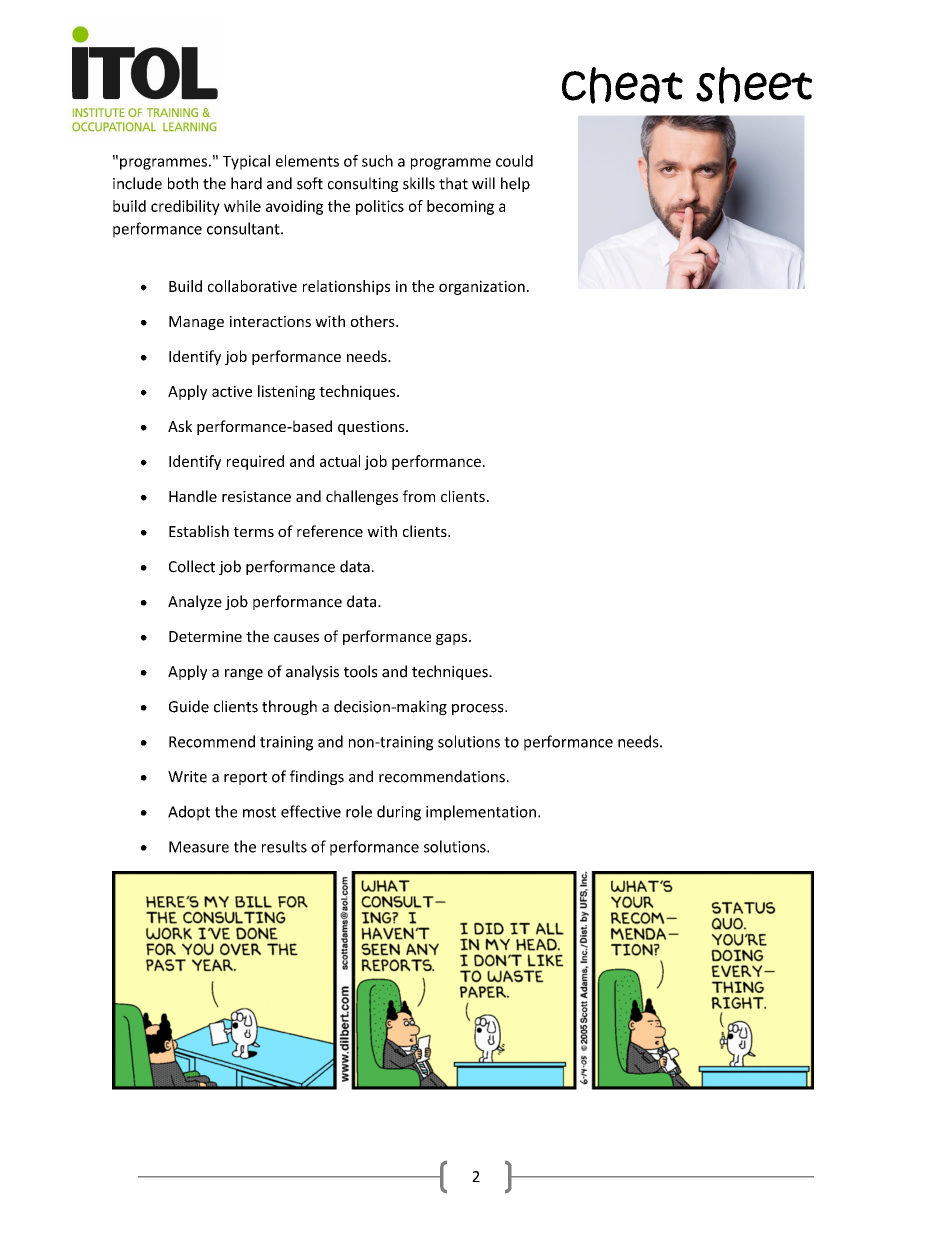 The width and height of the page is (952, 1233). I want to click on Manage, so click(196, 323).
